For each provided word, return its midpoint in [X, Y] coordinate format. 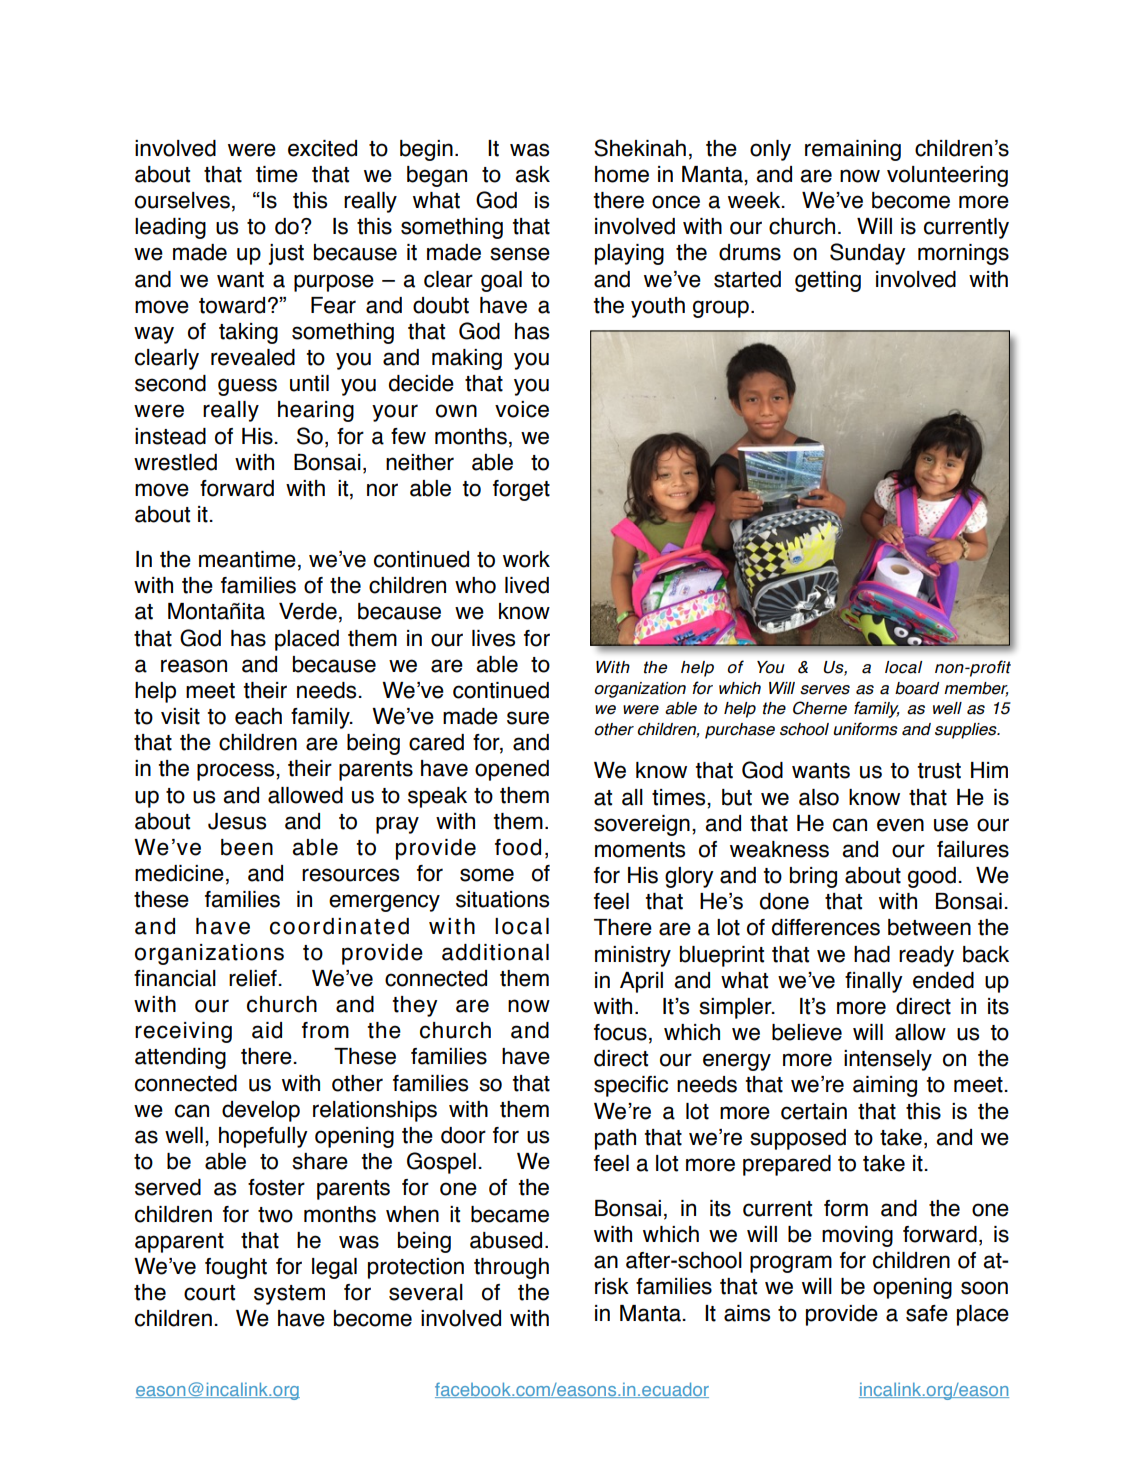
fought [236, 1268]
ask [532, 174]
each [258, 716]
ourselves [182, 200]
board [917, 688]
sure [528, 718]
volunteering [947, 176]
